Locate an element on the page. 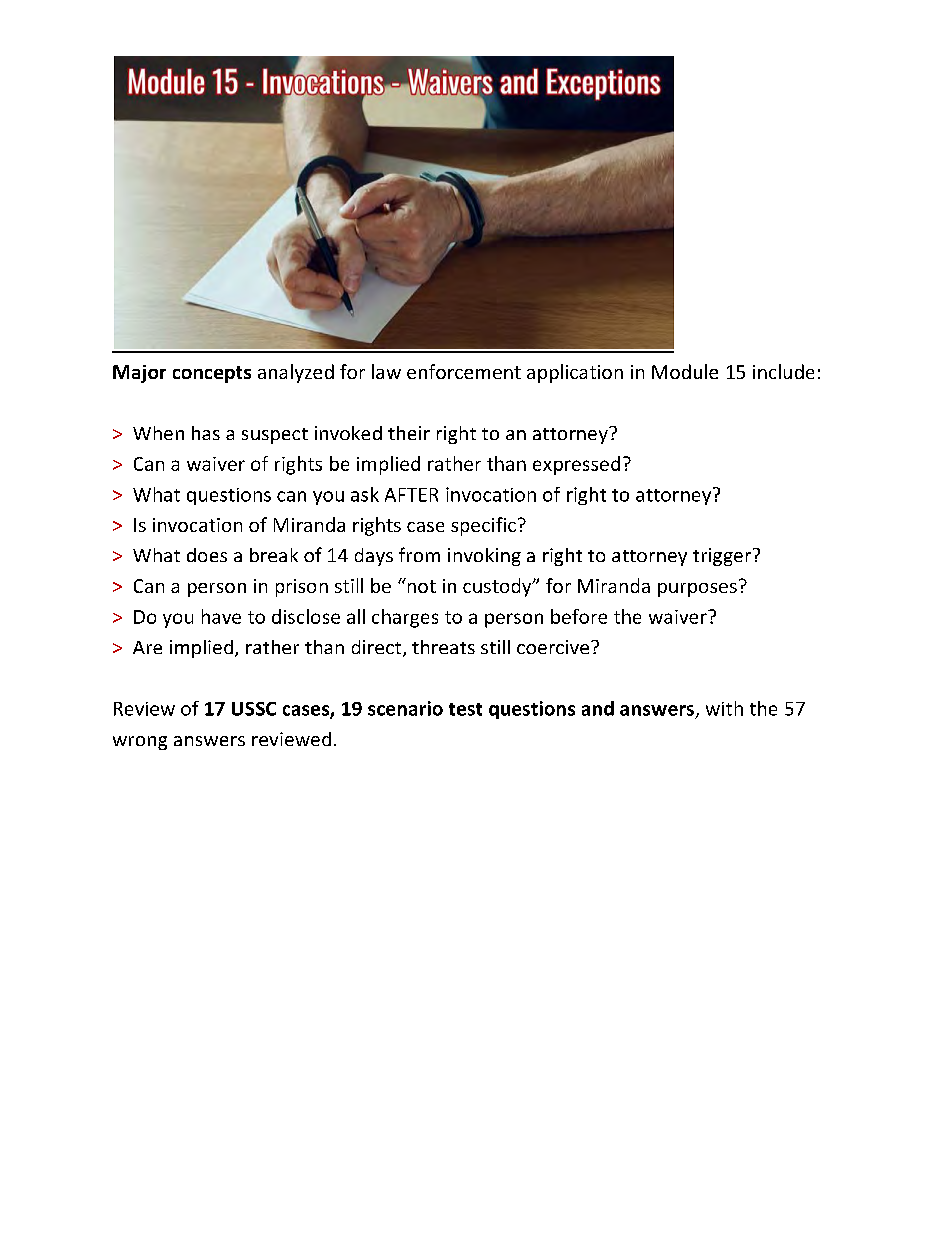  concepts is located at coordinates (212, 374).
